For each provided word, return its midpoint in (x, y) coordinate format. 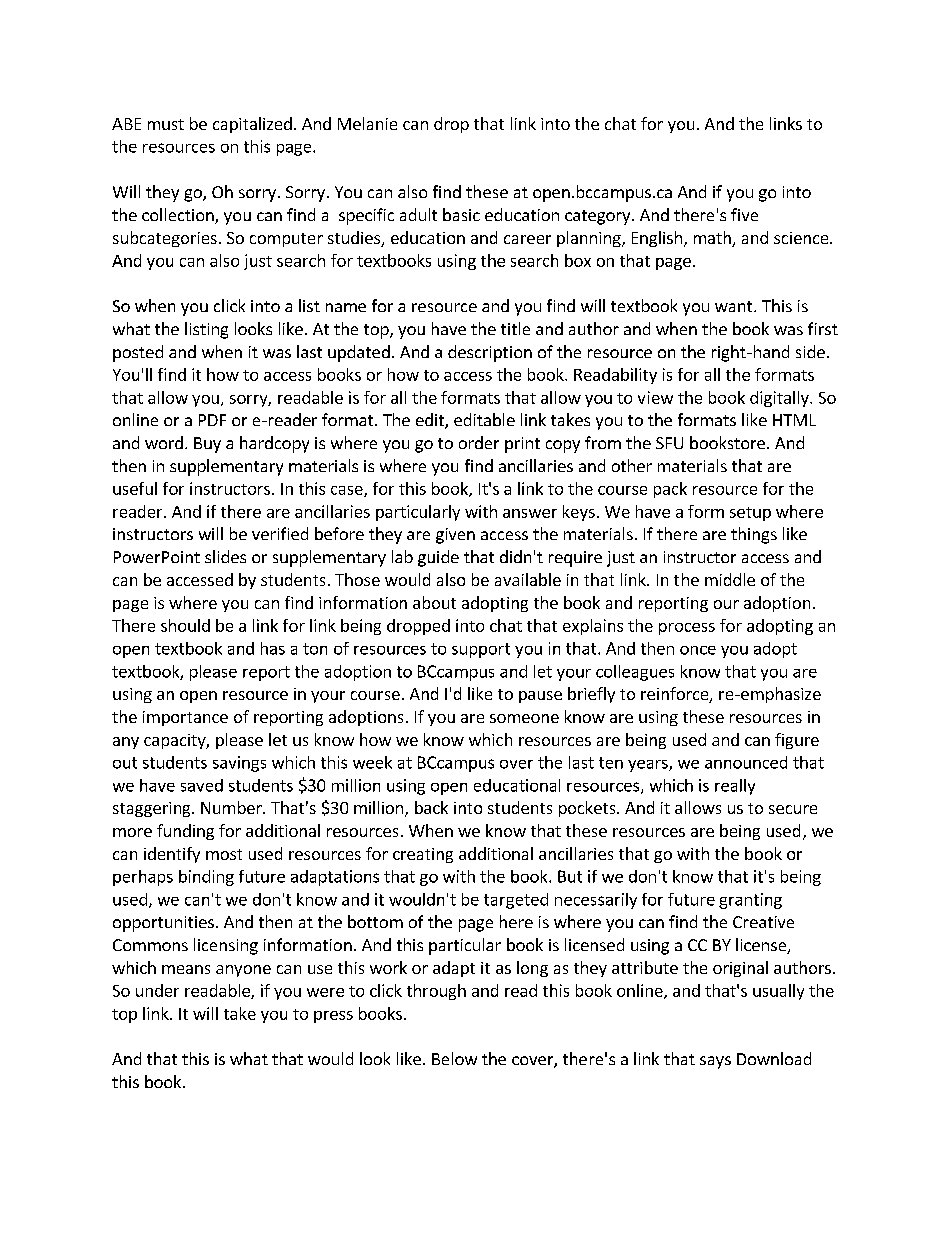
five (744, 214)
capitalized (252, 125)
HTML (794, 420)
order (479, 442)
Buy (207, 445)
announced (746, 762)
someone (524, 718)
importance (185, 718)
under (157, 990)
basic (461, 214)
